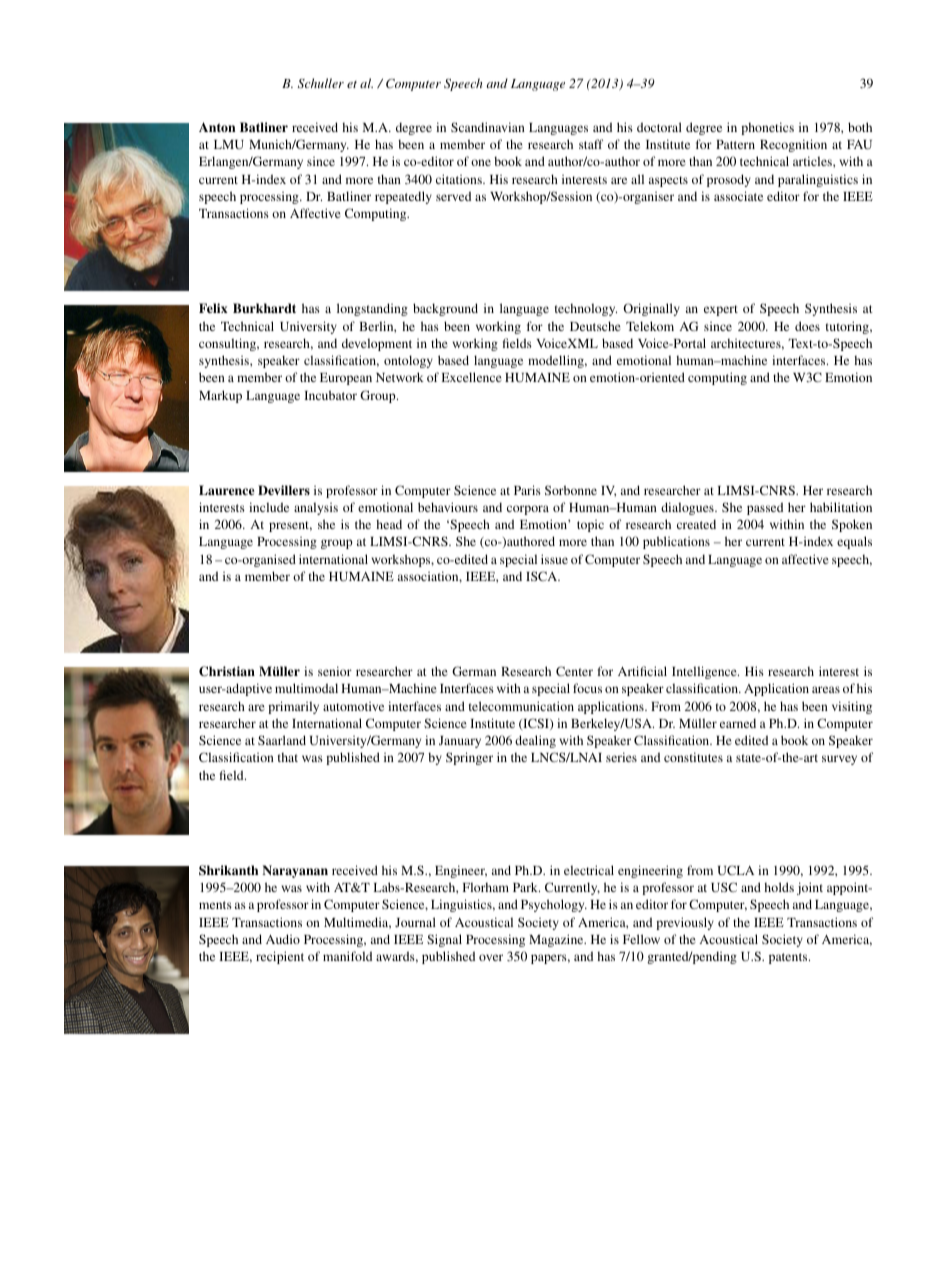  What do you see at coordinates (574, 671) in the image?
I see `Center` at bounding box center [574, 671].
